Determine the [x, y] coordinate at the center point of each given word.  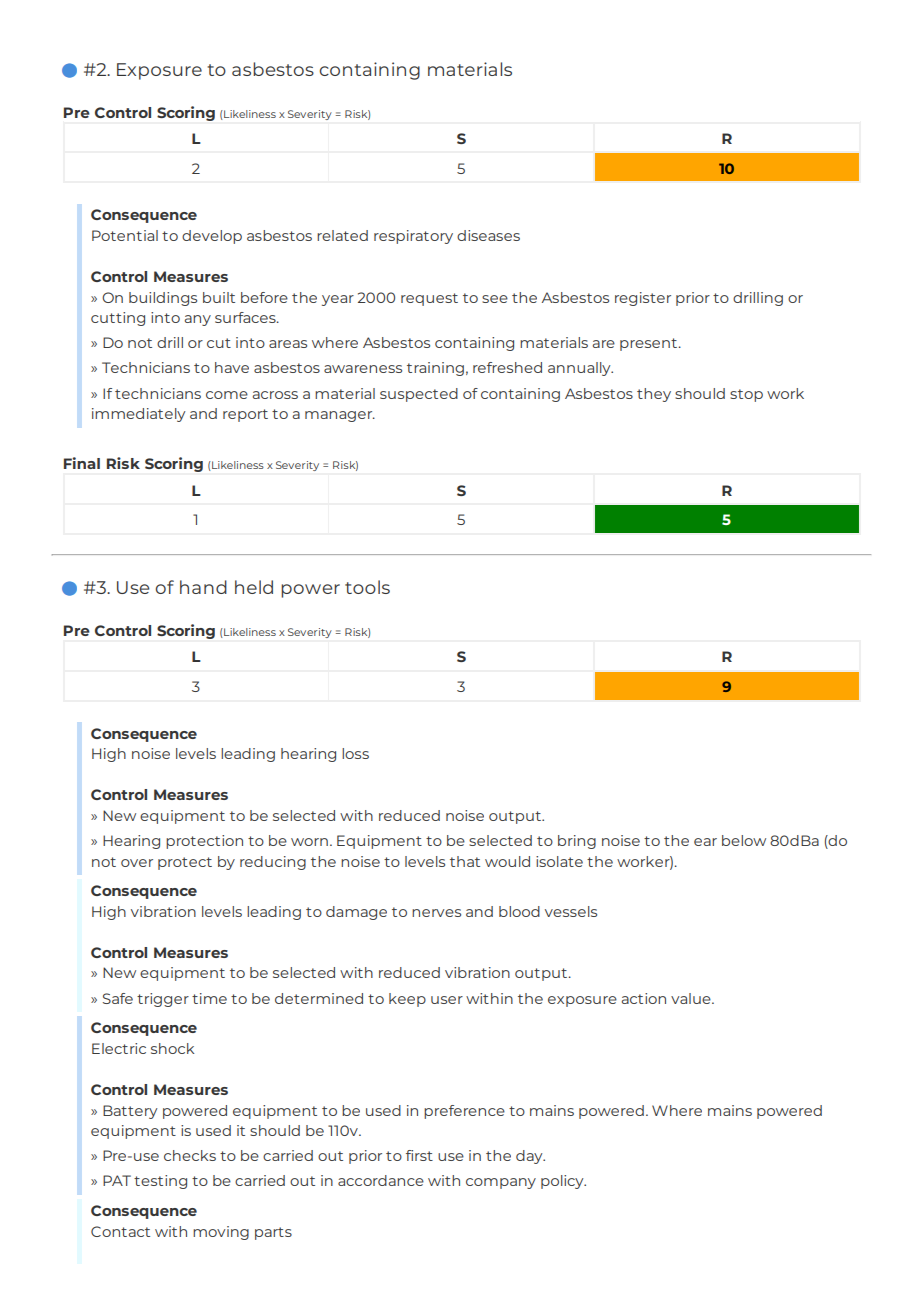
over [137, 863]
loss [355, 753]
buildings [163, 299]
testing [160, 1182]
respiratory [413, 237]
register [643, 299]
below [744, 840]
